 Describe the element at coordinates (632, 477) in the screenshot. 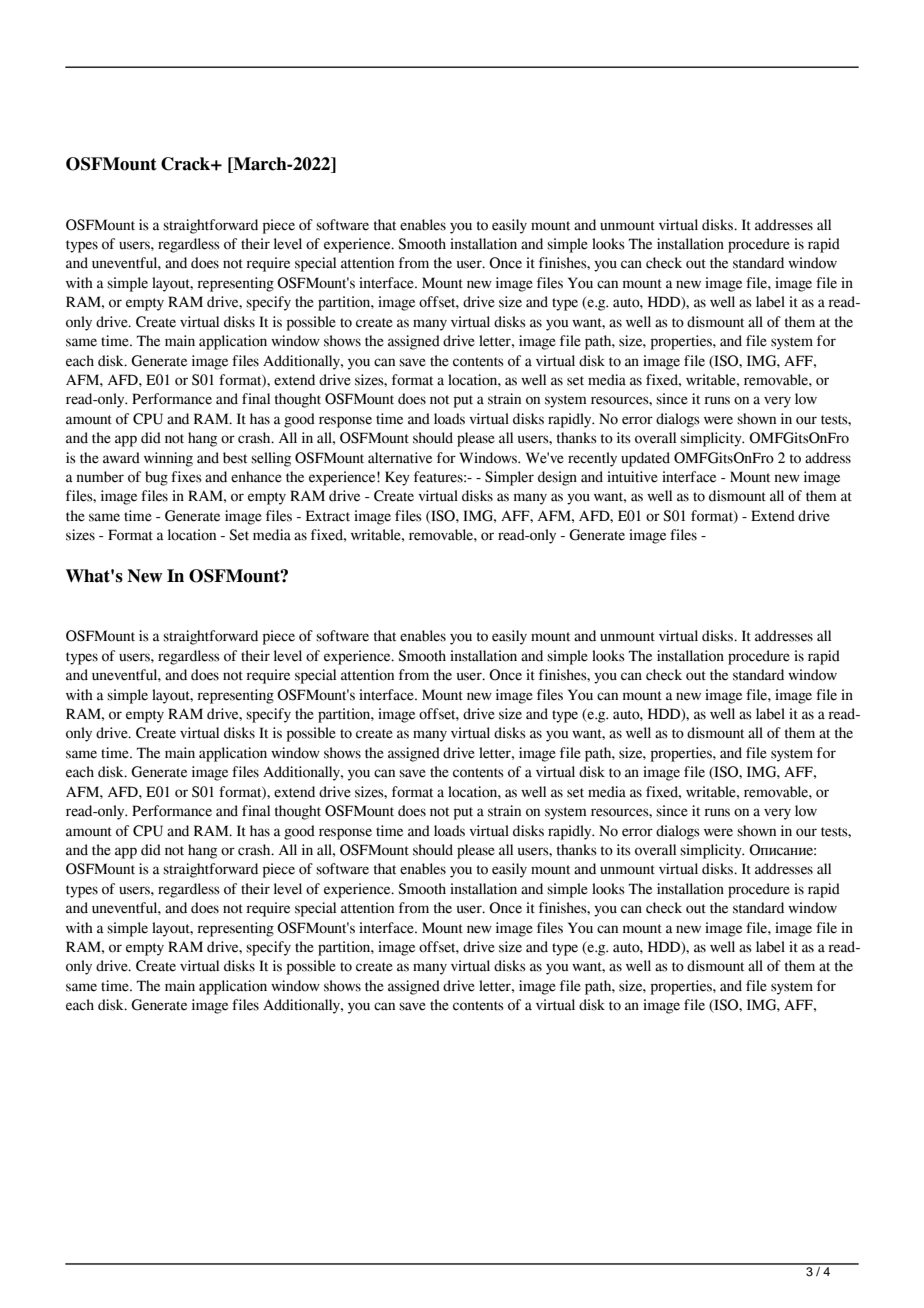

I see `intuitive` at that location.
